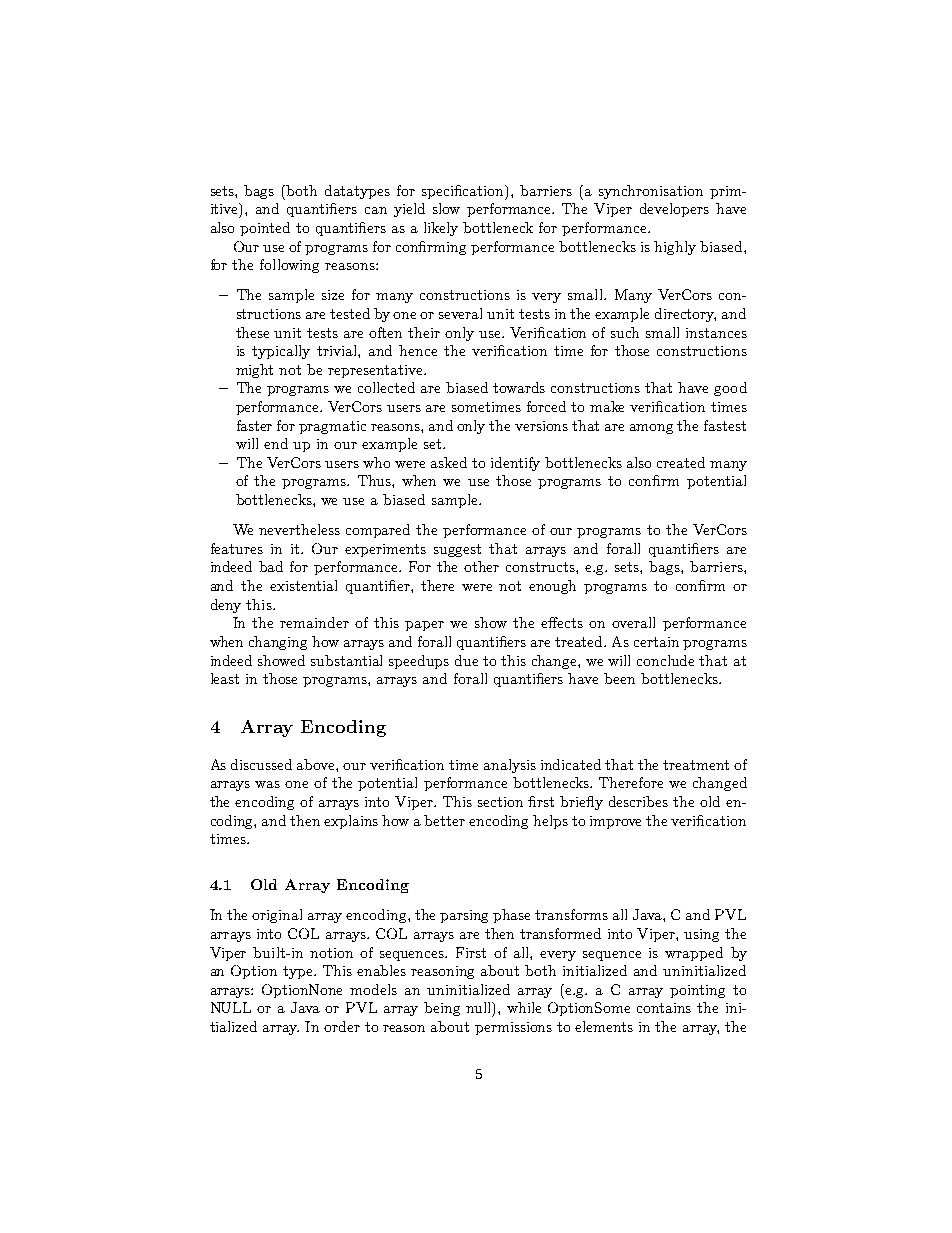 The width and height of the image is (952, 1233). Describe the element at coordinates (446, 208) in the image. I see `slow` at that location.
